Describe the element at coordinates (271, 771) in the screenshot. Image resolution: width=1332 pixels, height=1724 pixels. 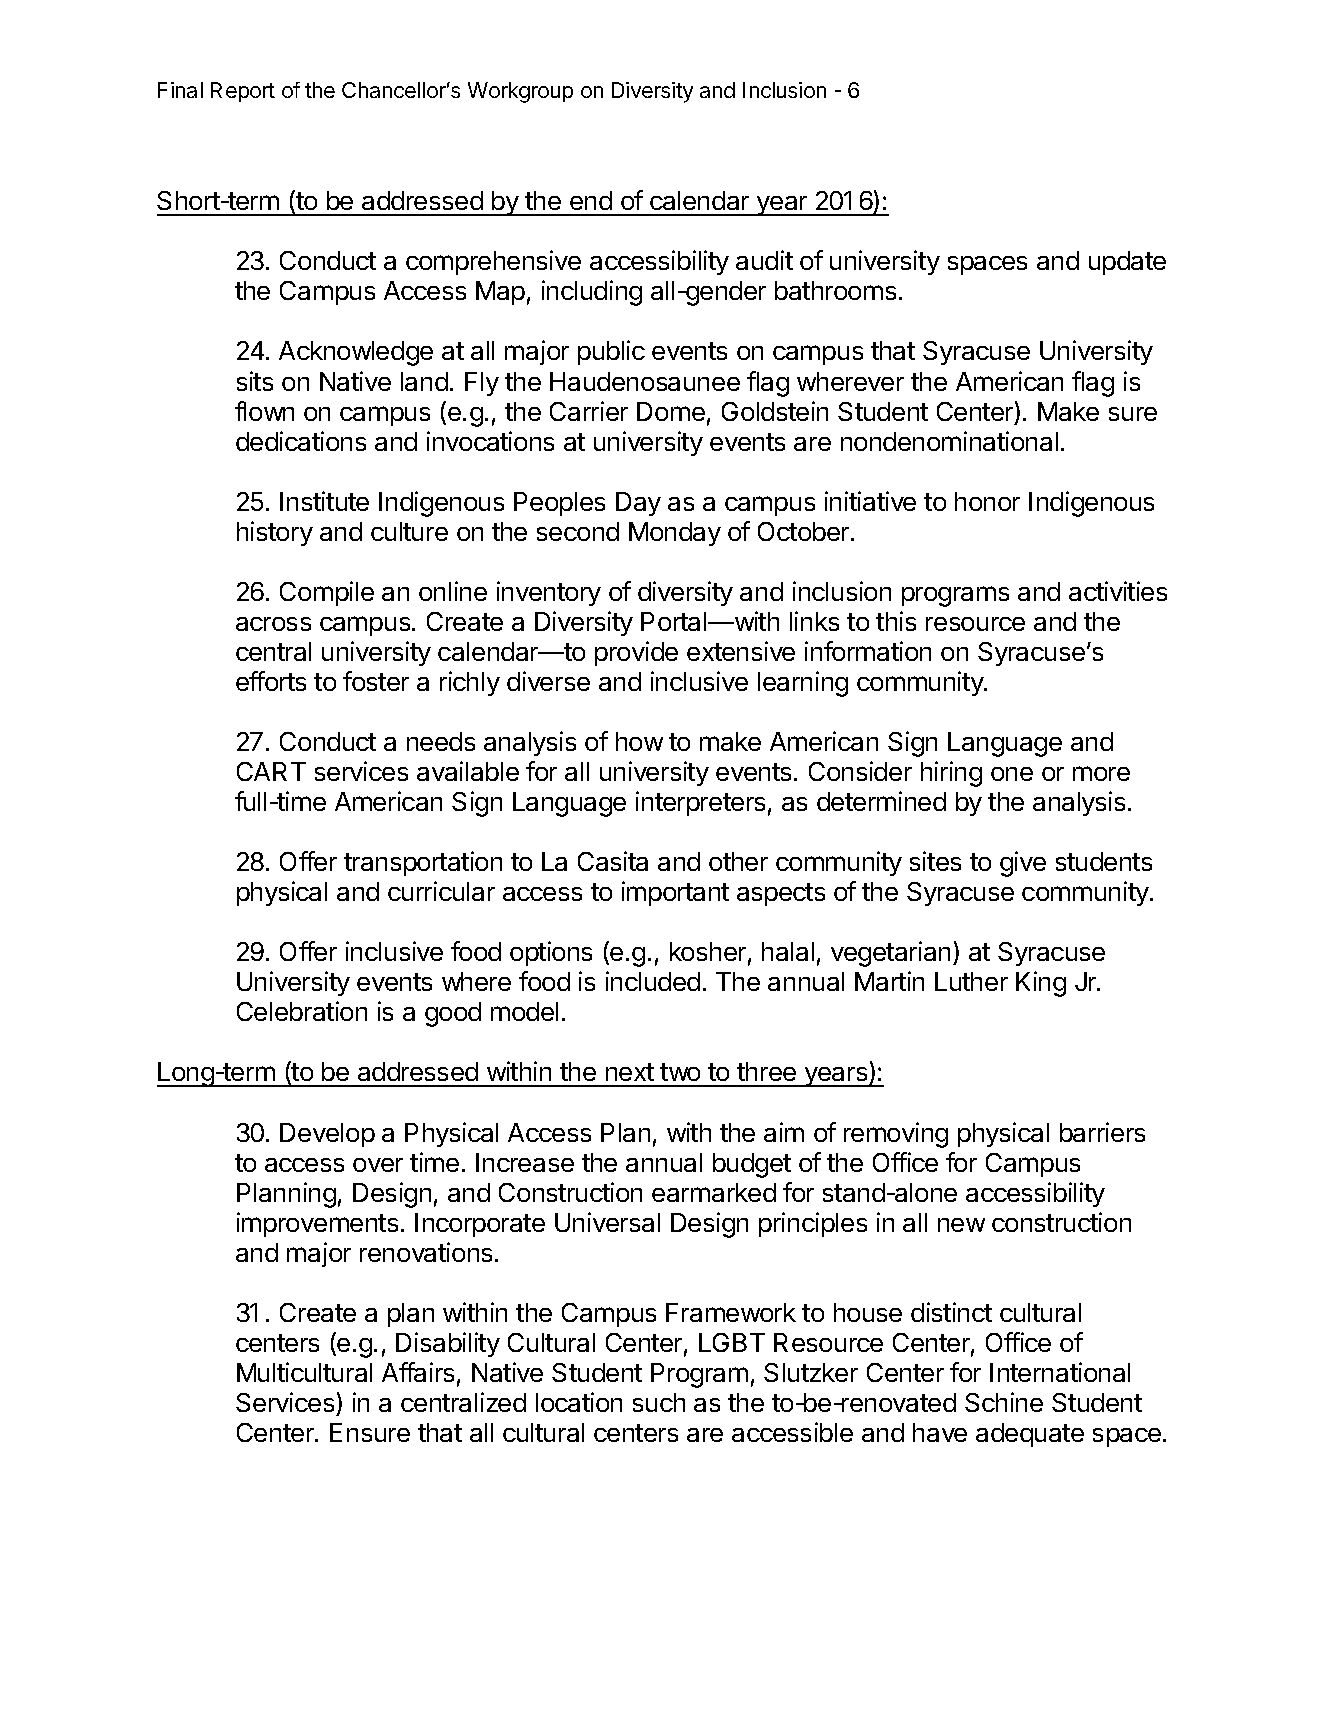
I see `CART` at that location.
